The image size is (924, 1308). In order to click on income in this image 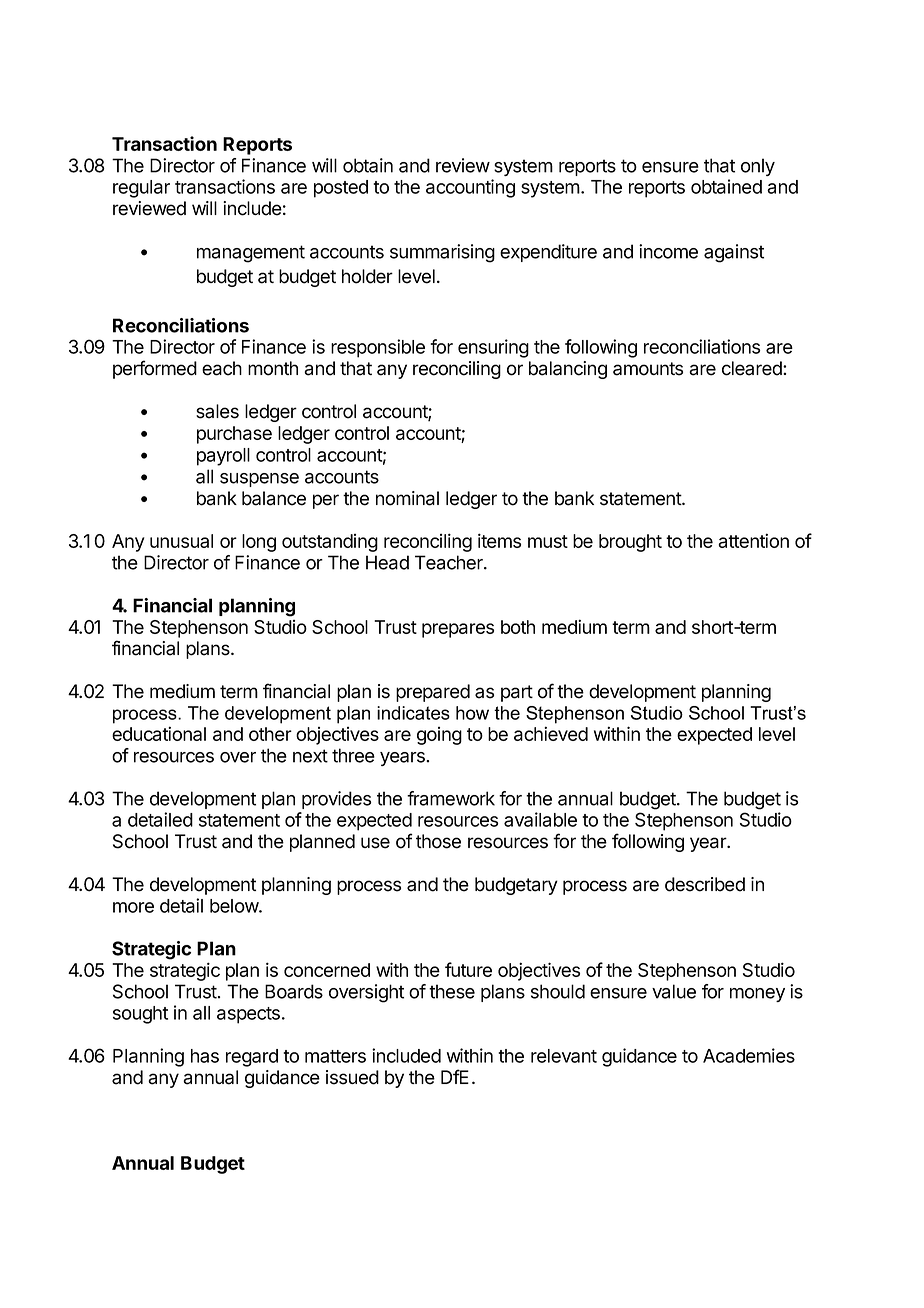, I will do `click(668, 251)`.
